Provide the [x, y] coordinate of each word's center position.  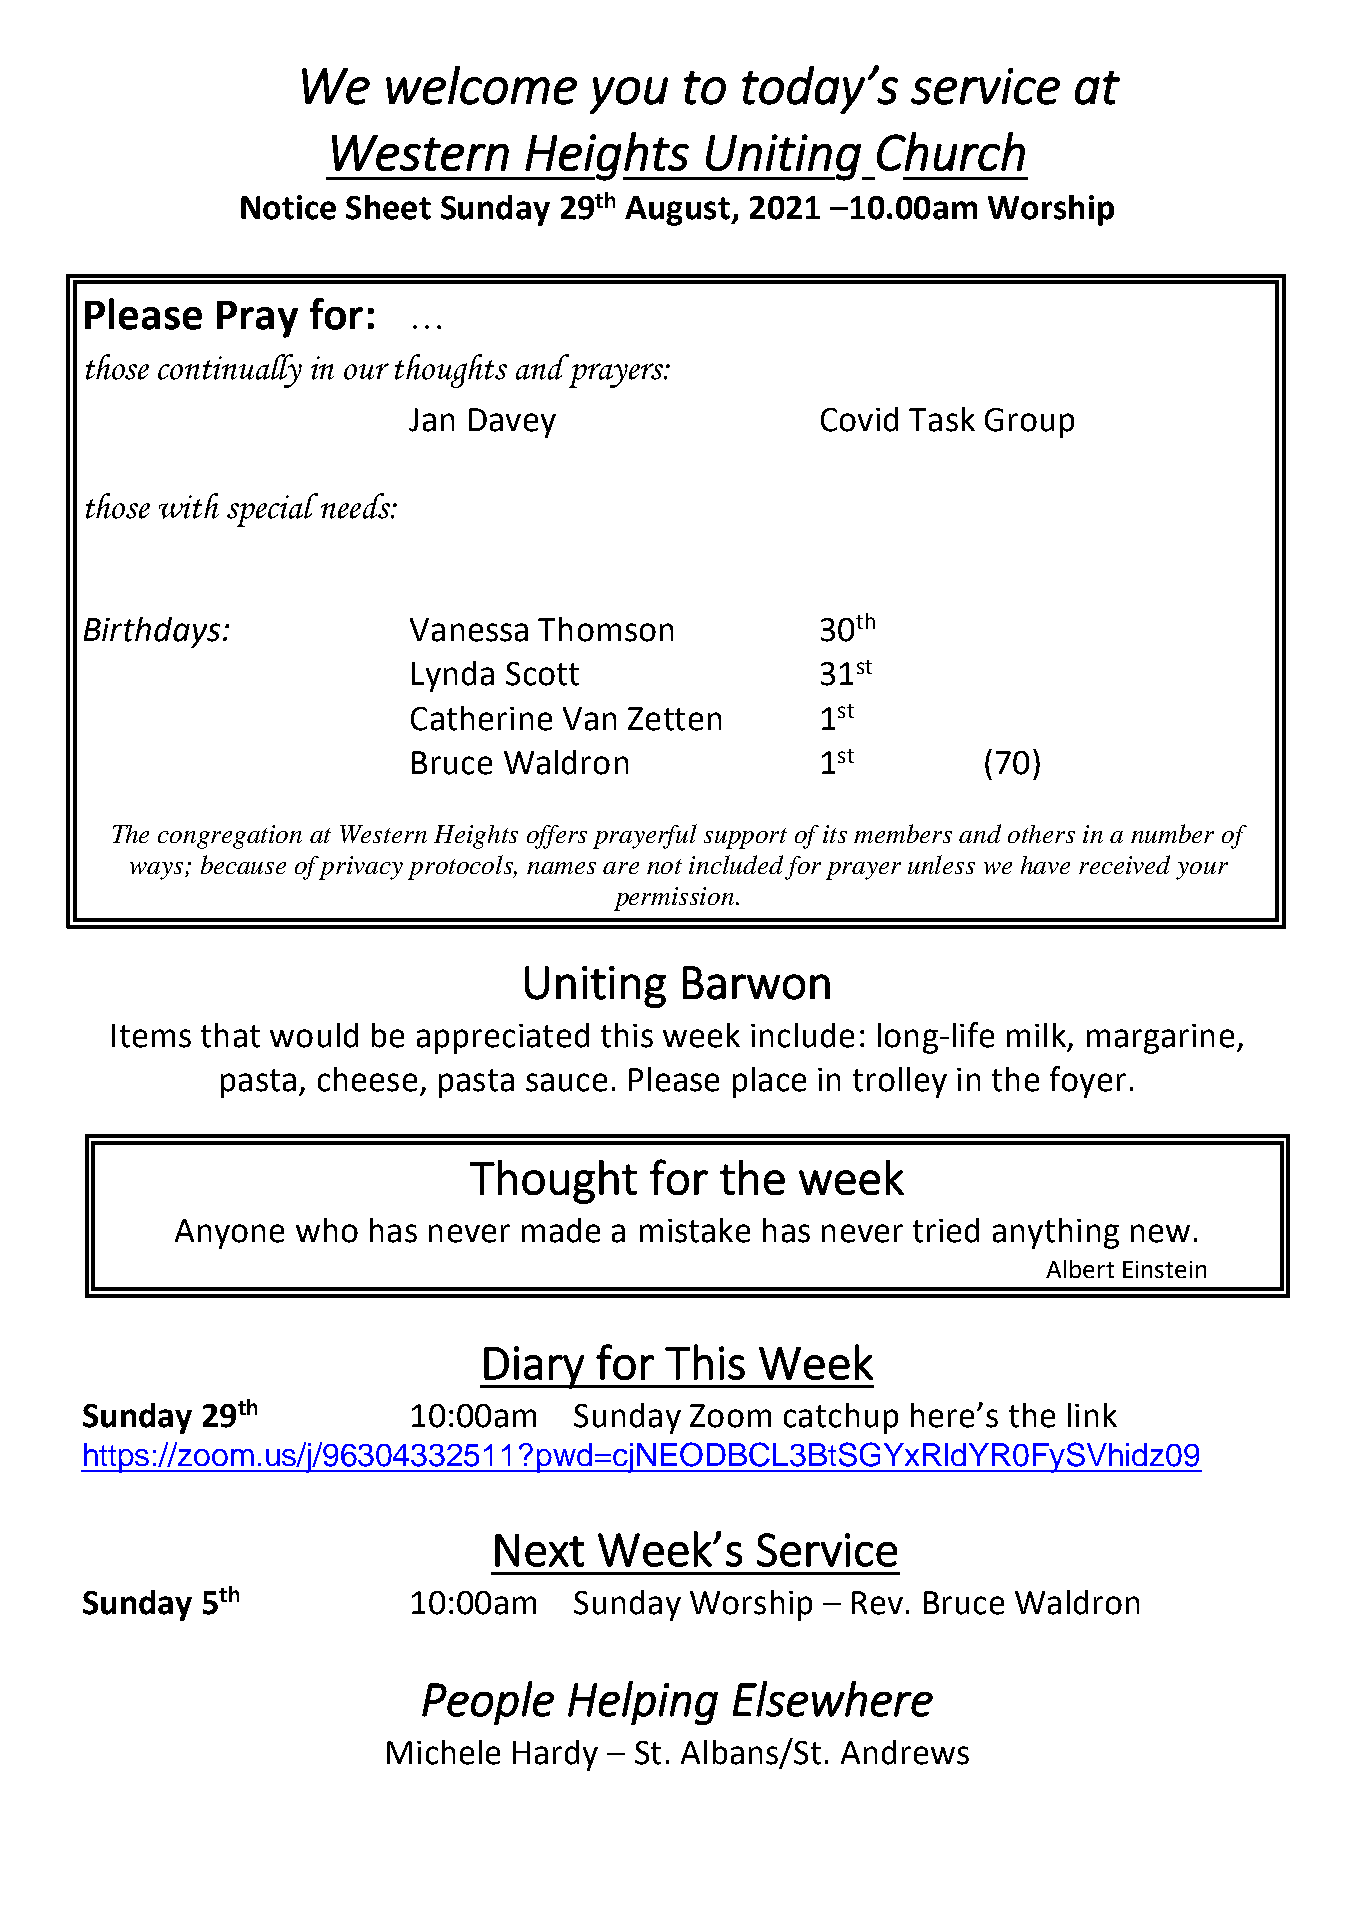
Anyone [229, 1234]
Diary [534, 1367]
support [745, 838]
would [314, 1035]
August [678, 211]
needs [356, 506]
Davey [512, 423]
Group [1029, 423]
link [1092, 1415]
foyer [1088, 1082]
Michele [443, 1752]
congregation [230, 837]
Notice [288, 207]
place [769, 1082]
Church [951, 151]
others [1041, 834]
